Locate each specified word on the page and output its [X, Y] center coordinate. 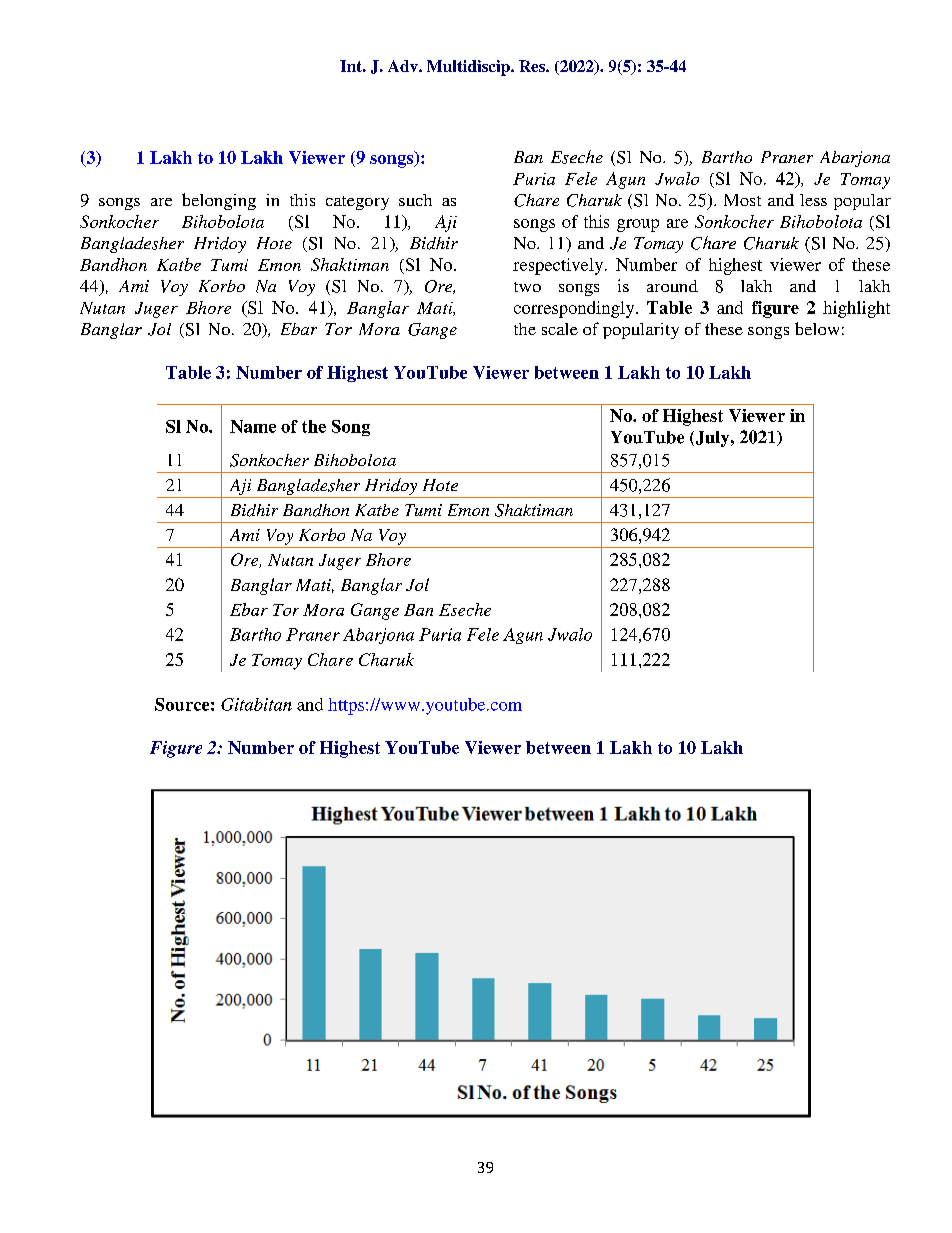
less [813, 200]
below [817, 328]
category [357, 203]
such [415, 200]
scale [560, 329]
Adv [404, 66]
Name [253, 426]
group [638, 225]
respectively [559, 266]
